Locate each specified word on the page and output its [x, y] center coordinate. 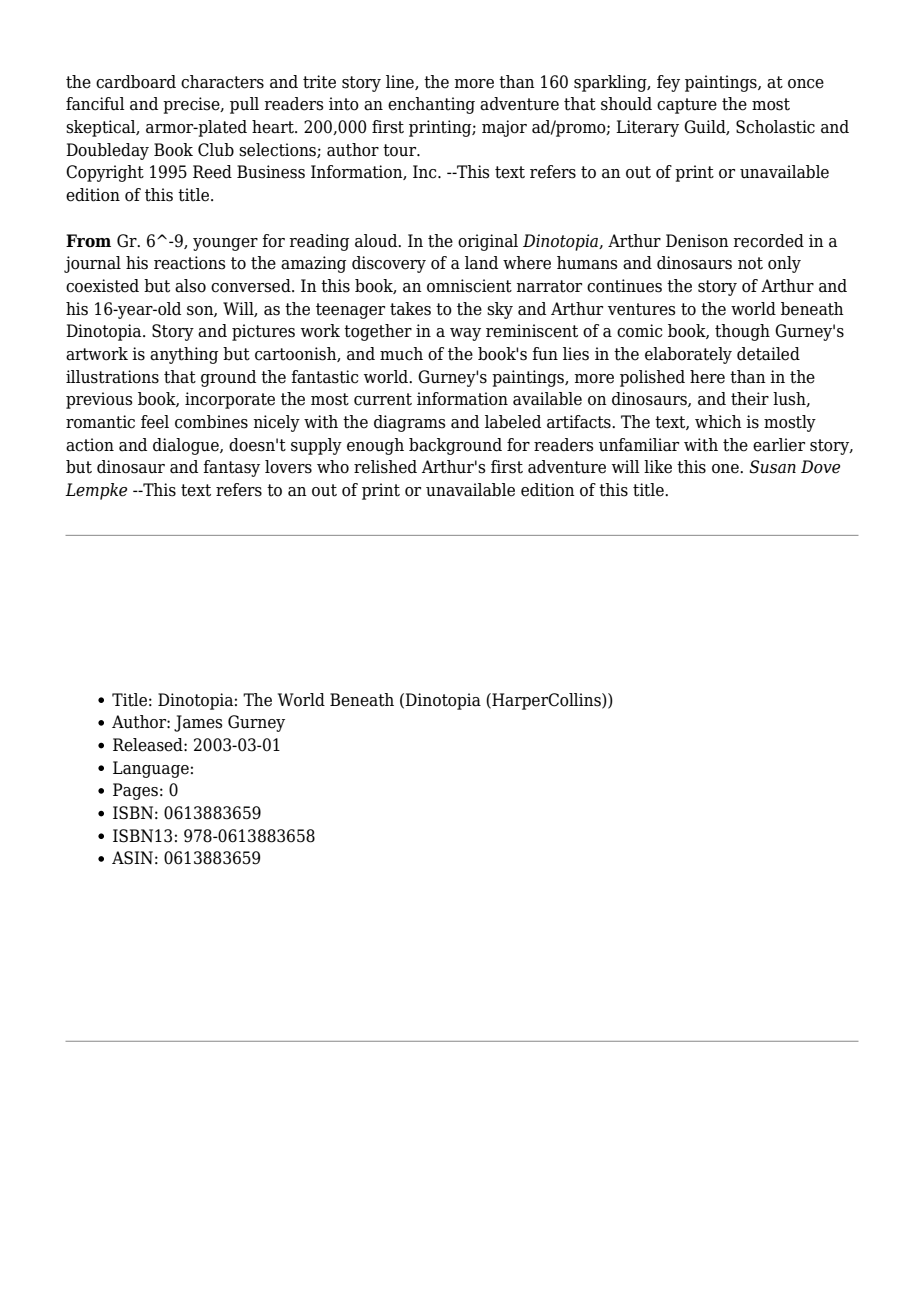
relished [385, 467]
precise [192, 105]
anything [184, 355]
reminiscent [532, 331]
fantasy [231, 468]
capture [687, 106]
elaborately [688, 355]
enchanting [431, 105]
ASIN [132, 858]
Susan [772, 467]
